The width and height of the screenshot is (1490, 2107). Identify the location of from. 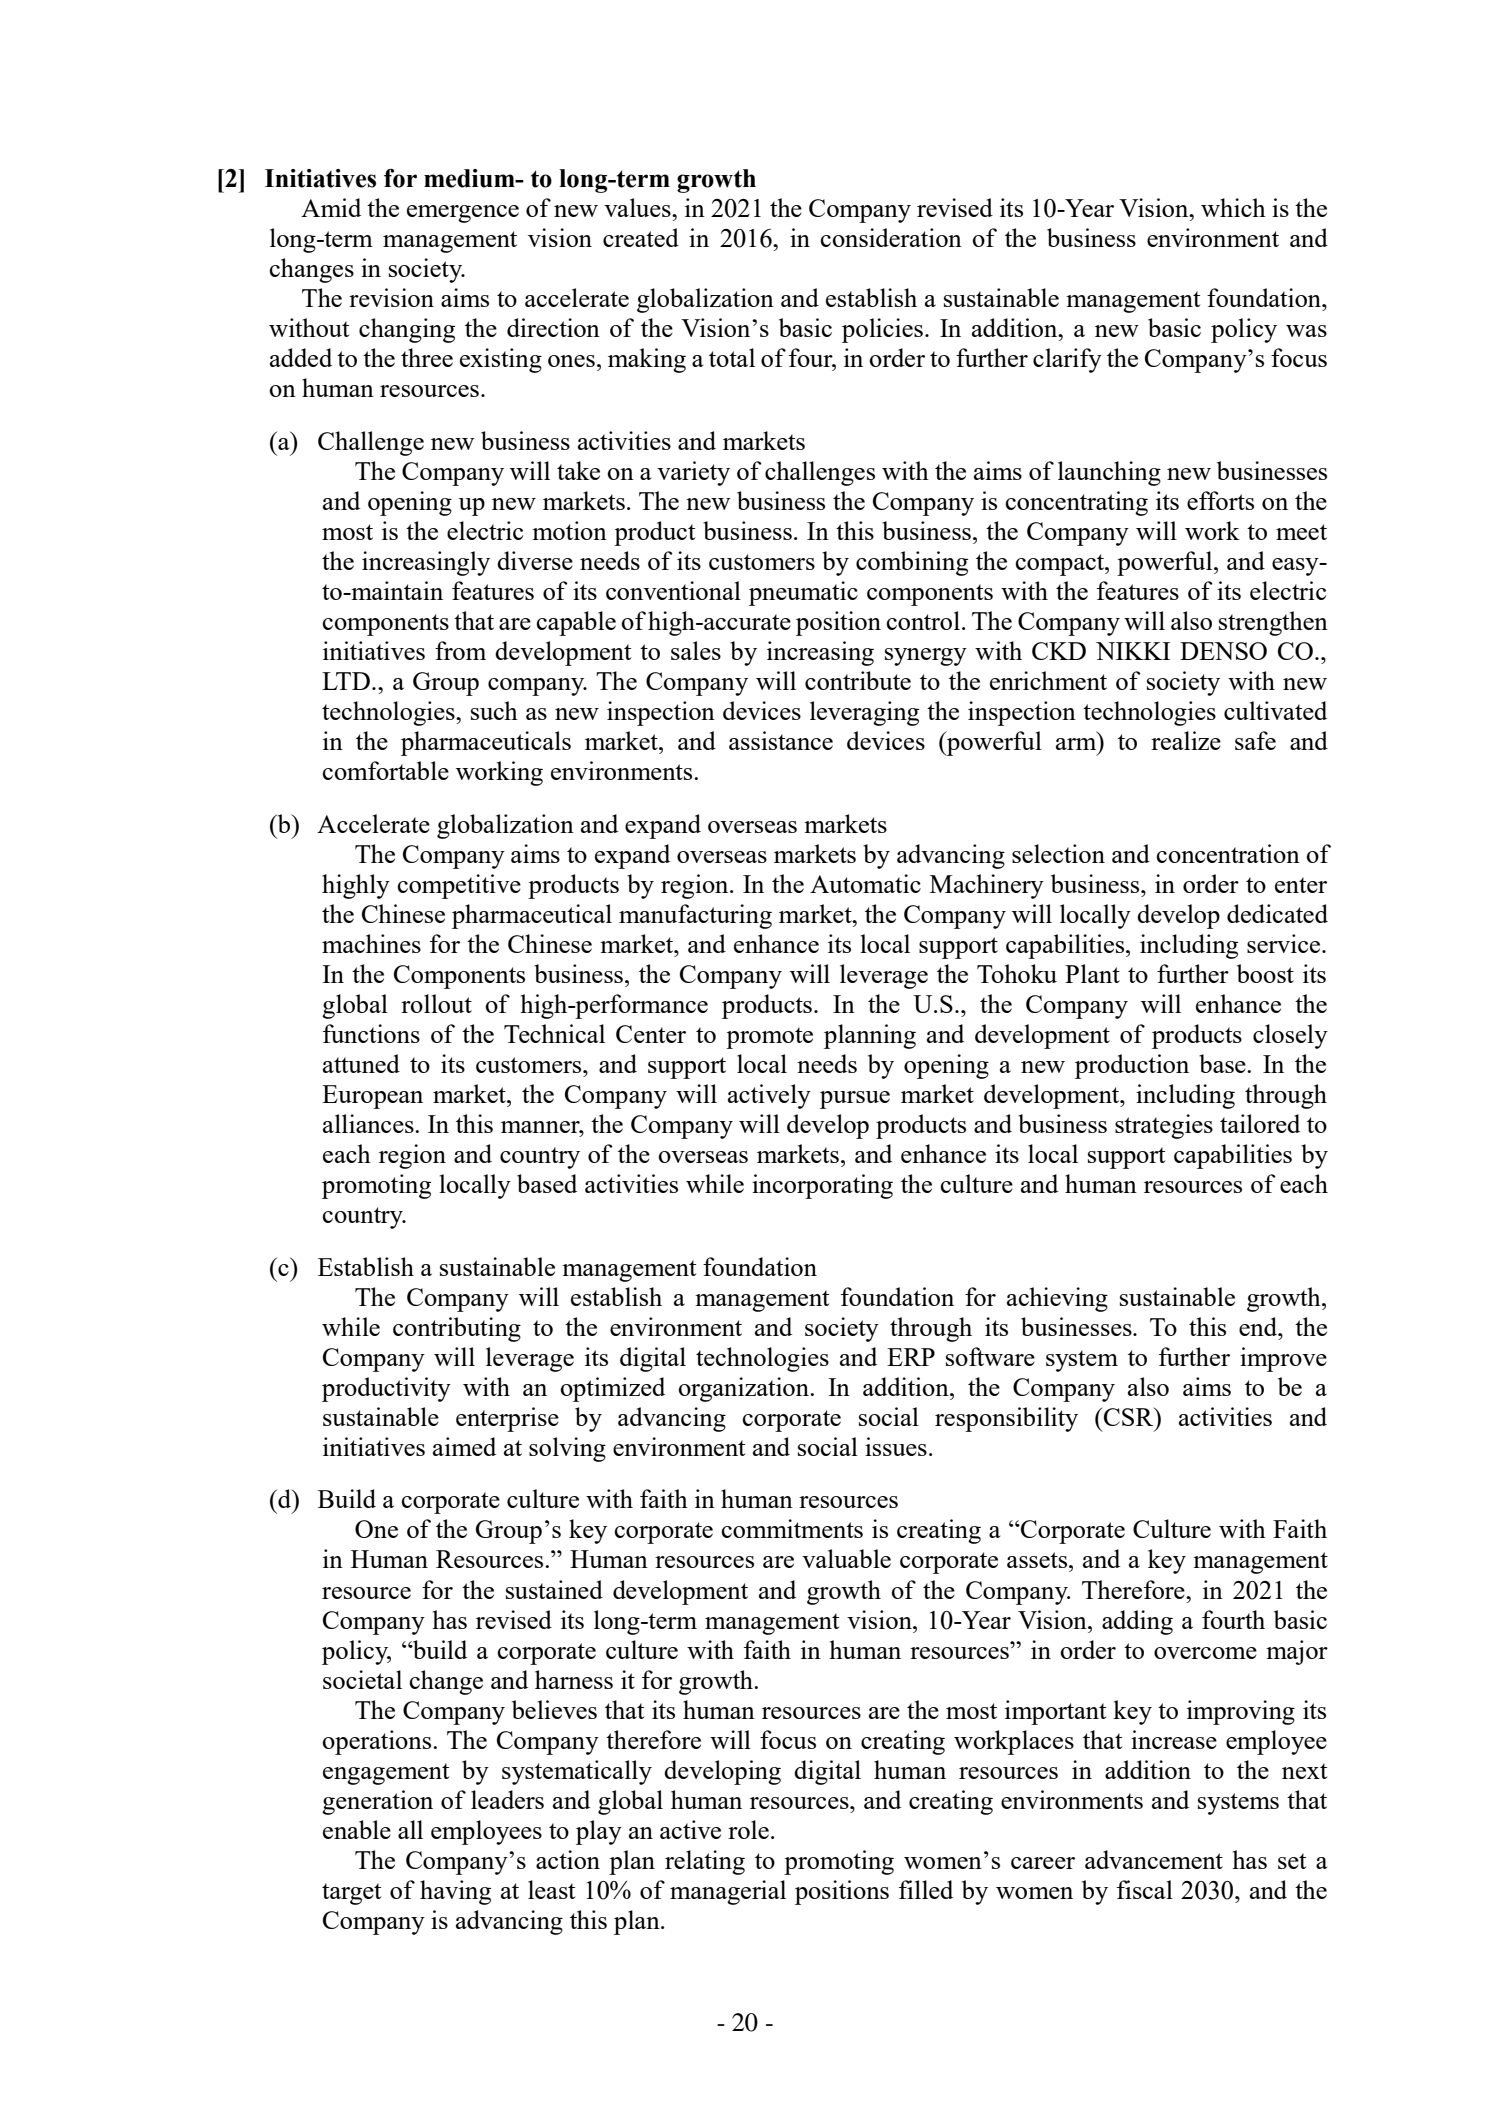
(460, 650).
